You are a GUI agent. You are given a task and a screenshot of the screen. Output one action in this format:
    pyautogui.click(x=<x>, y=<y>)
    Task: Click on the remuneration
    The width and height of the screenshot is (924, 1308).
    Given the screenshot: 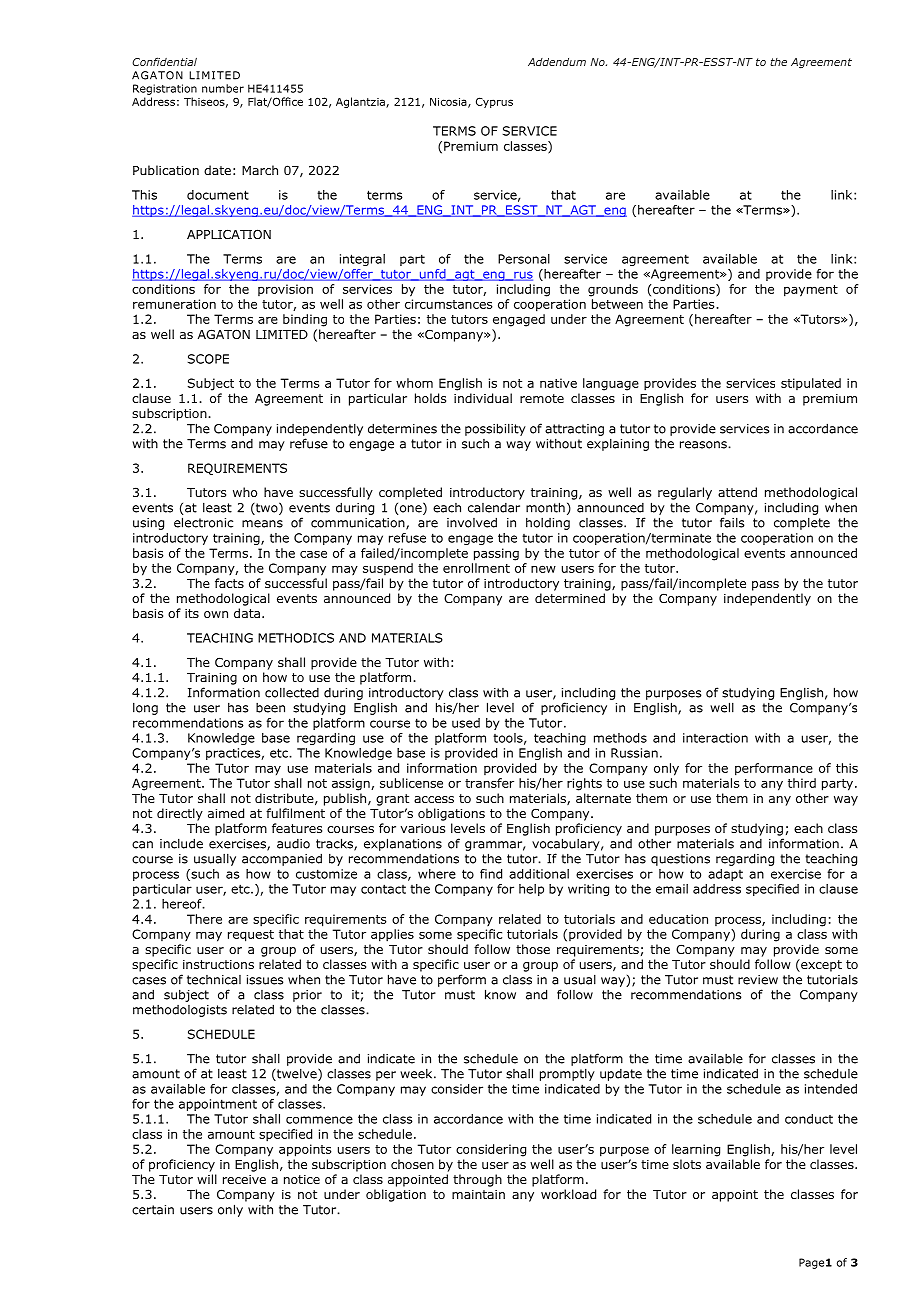 What is the action you would take?
    pyautogui.click(x=174, y=304)
